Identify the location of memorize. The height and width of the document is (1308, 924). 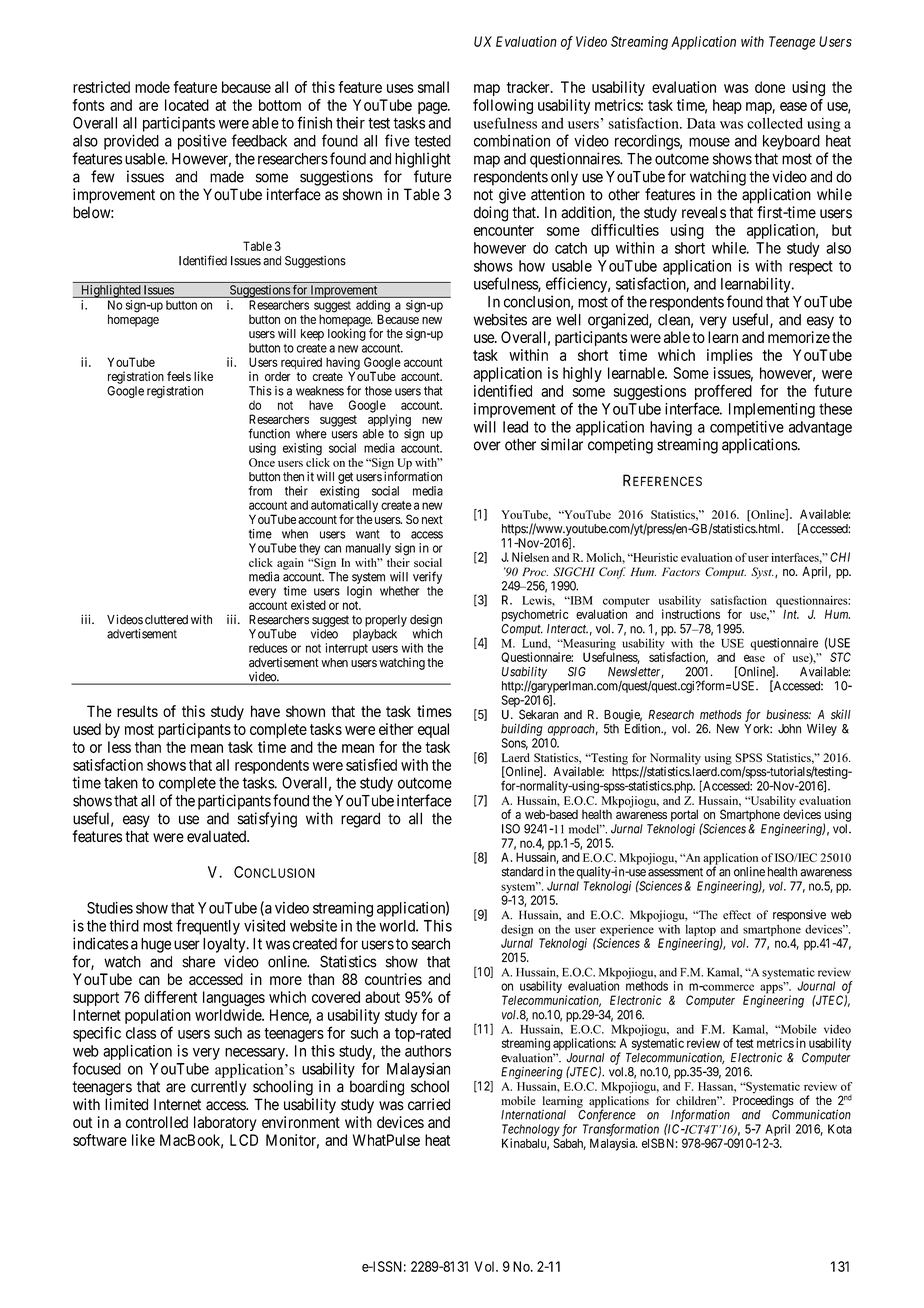
(799, 337).
